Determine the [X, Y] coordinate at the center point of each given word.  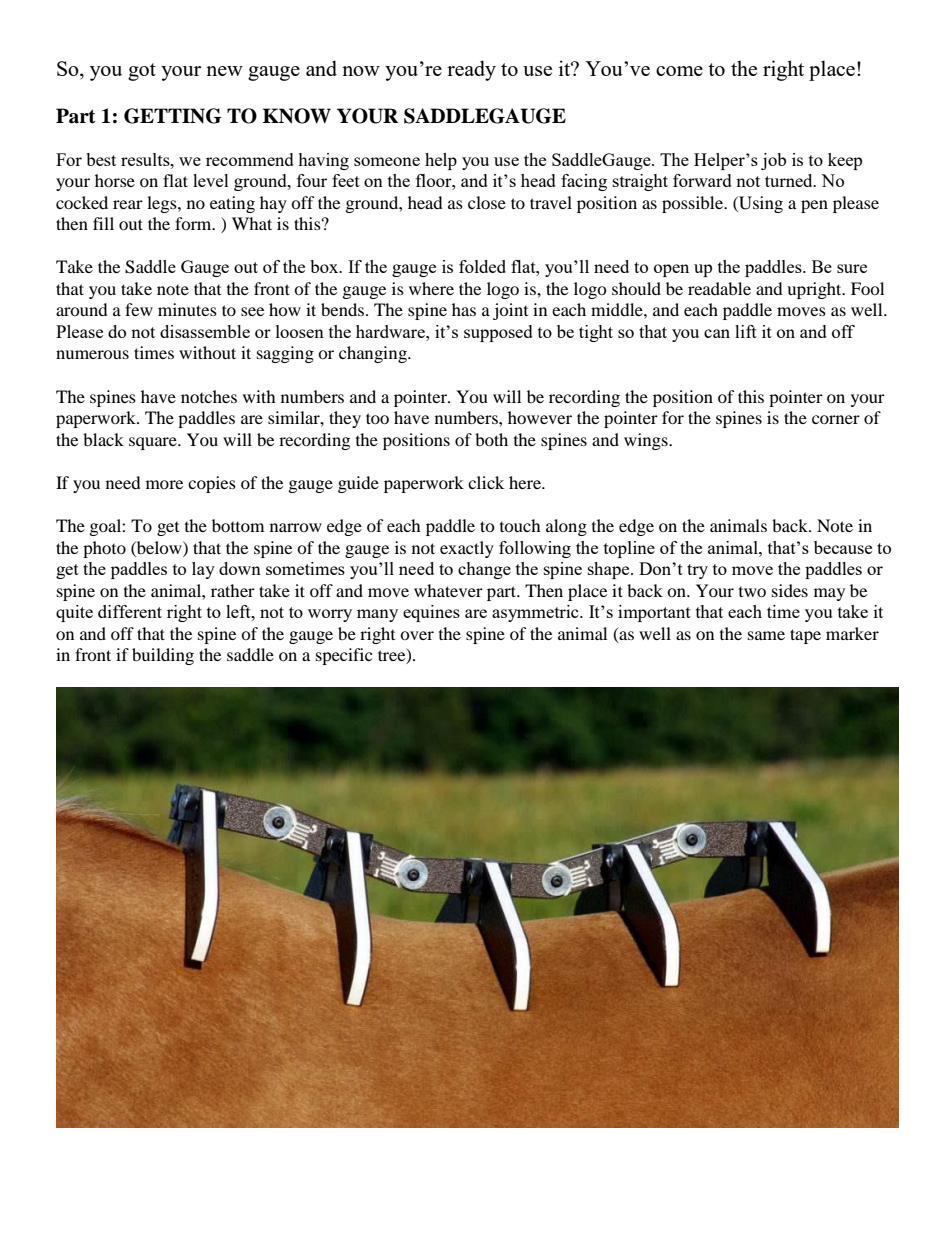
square [154, 443]
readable [719, 288]
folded [482, 266]
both [491, 439]
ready [471, 70]
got [142, 72]
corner [836, 419]
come [679, 71]
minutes [187, 309]
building [163, 656]
